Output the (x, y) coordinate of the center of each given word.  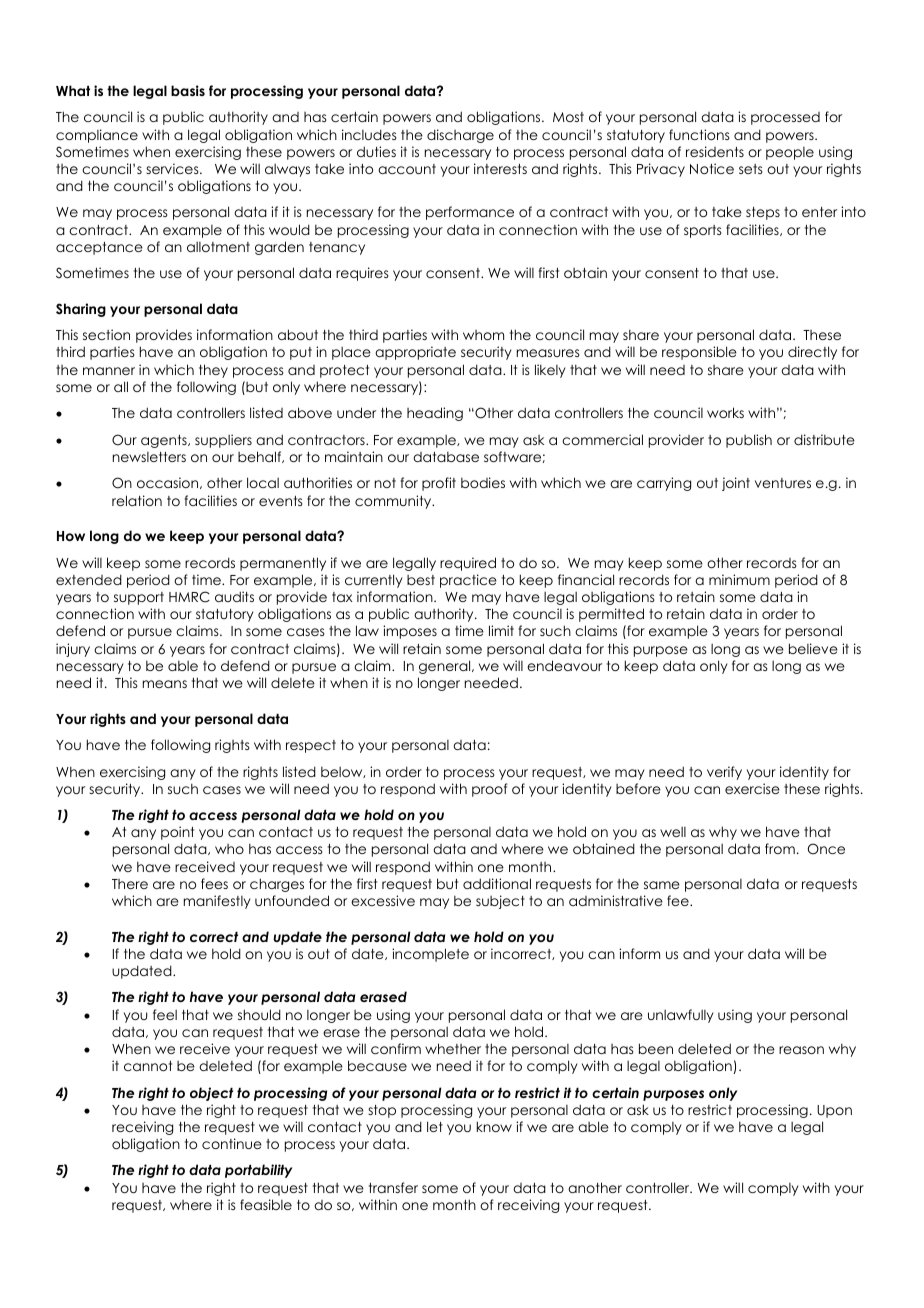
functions (699, 134)
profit (439, 484)
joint (736, 484)
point (177, 833)
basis (188, 90)
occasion (169, 483)
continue (232, 1143)
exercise (752, 788)
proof (490, 790)
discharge (460, 136)
